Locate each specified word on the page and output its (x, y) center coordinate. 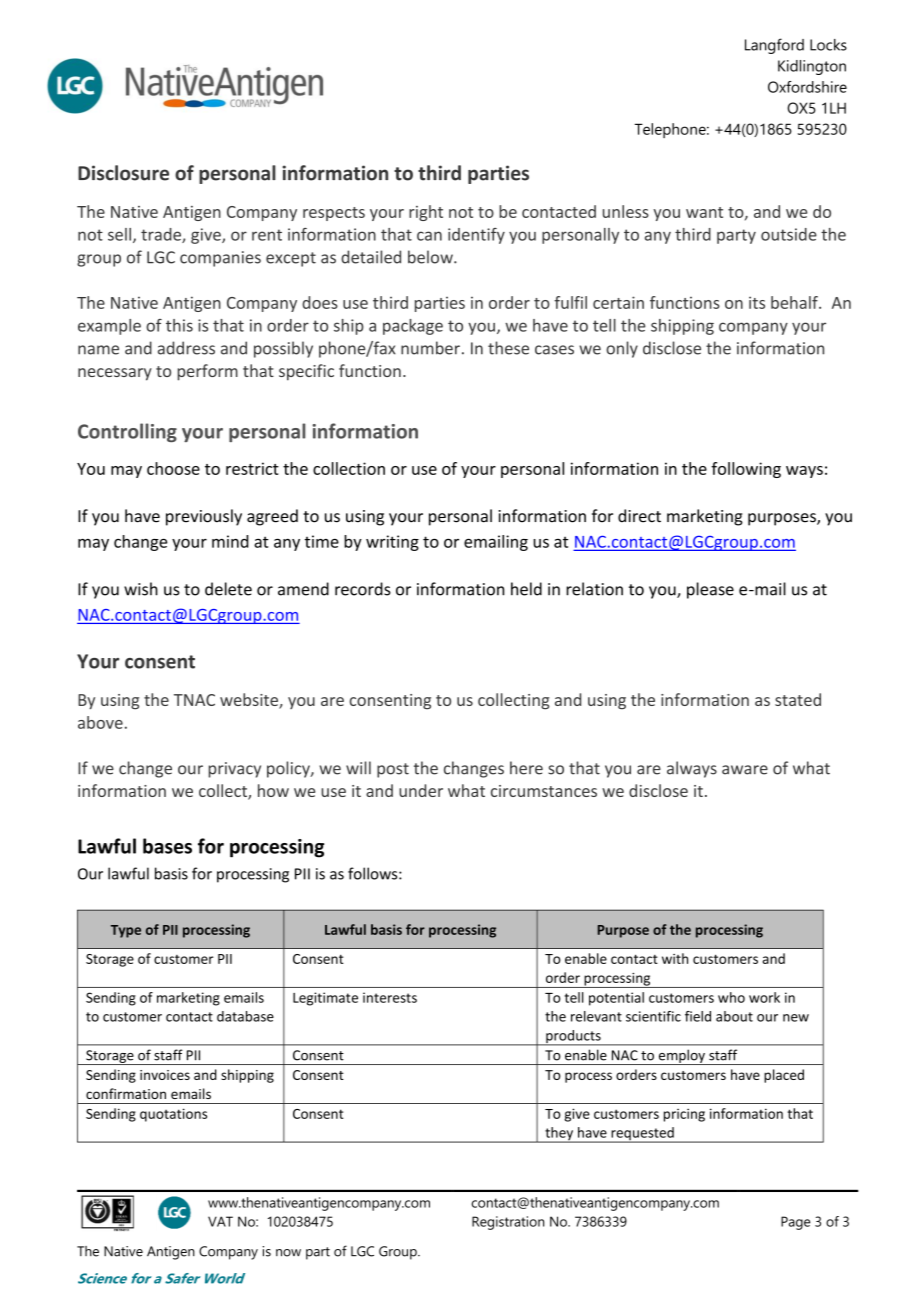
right (426, 213)
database (245, 1016)
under (421, 790)
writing (392, 543)
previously (204, 517)
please (710, 590)
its (757, 302)
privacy (235, 770)
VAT (220, 1221)
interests (390, 997)
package (413, 327)
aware (745, 770)
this (179, 325)
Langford (774, 46)
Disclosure (123, 173)
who (731, 997)
